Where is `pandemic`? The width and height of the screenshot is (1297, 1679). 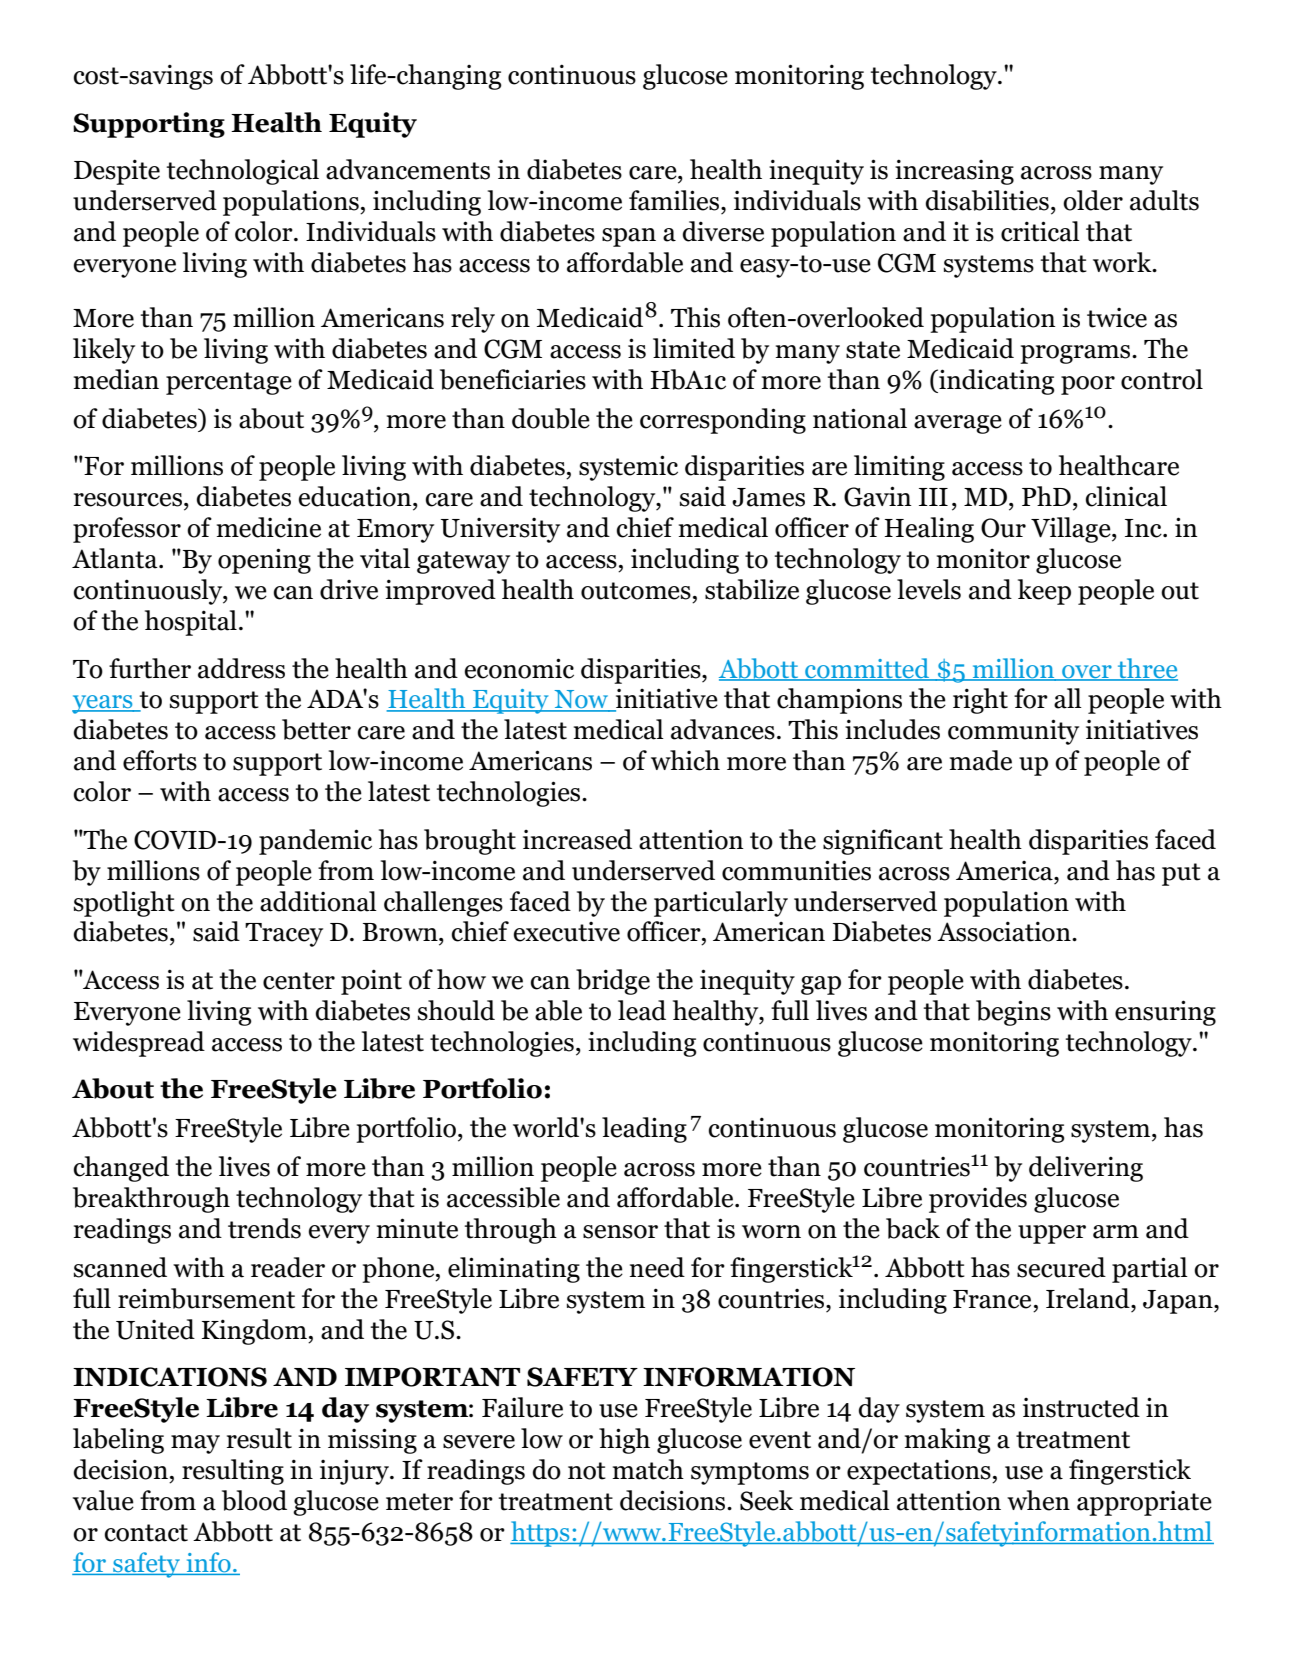
pandemic is located at coordinates (315, 842).
